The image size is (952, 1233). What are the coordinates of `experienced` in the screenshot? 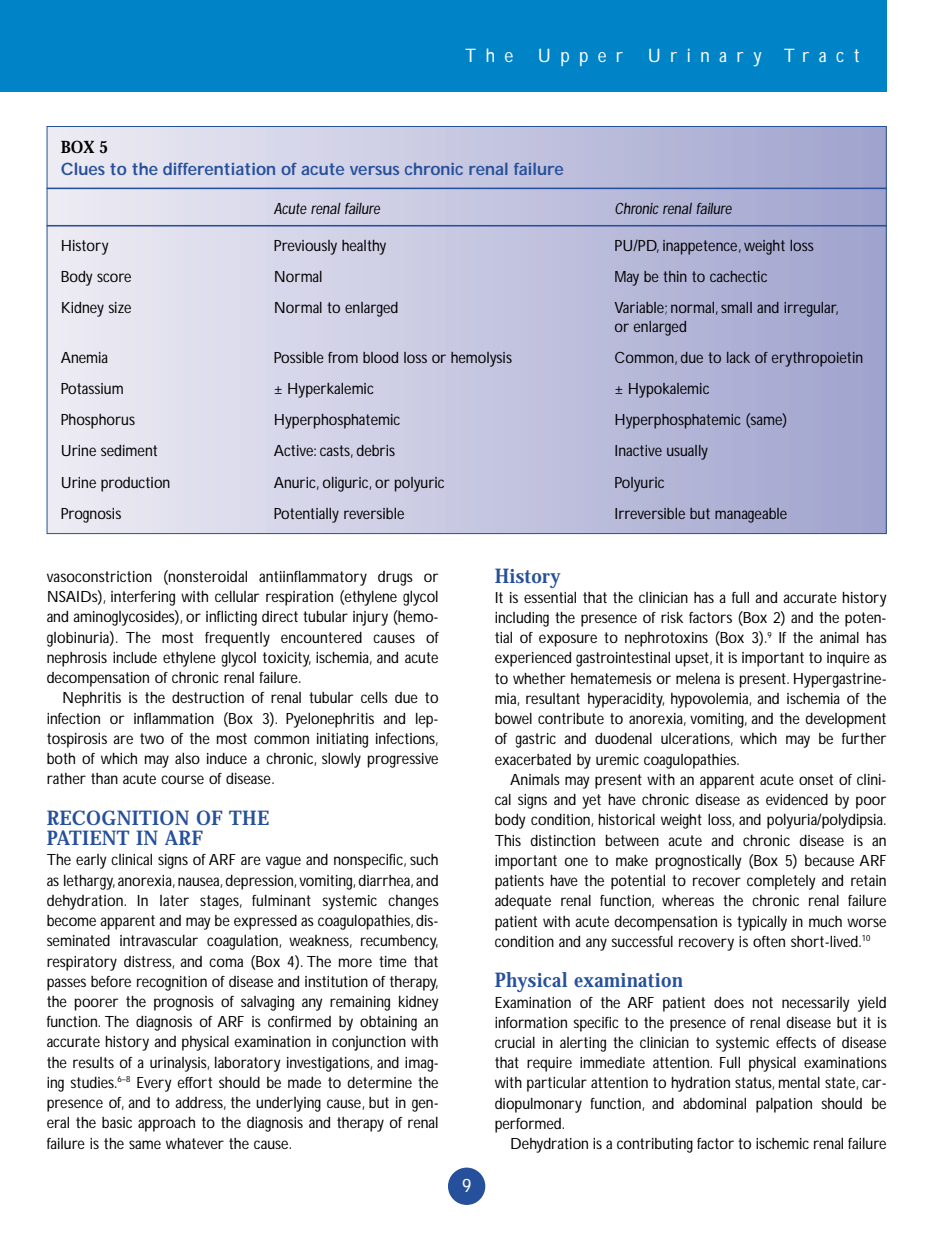 It's located at (533, 659).
